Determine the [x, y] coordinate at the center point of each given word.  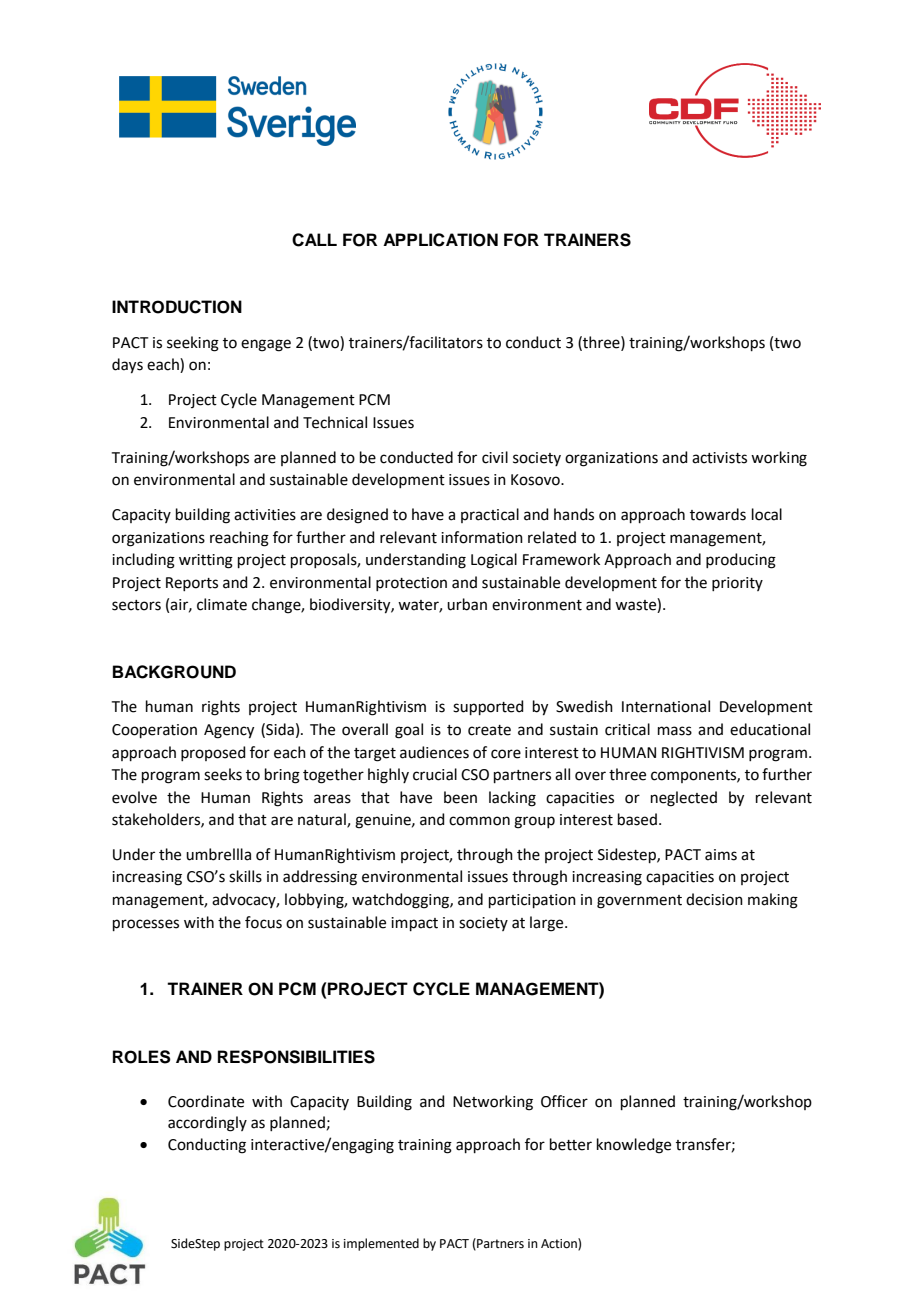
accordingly [207, 1124]
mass [675, 731]
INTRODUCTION [177, 307]
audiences [434, 752]
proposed [213, 753]
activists [719, 458]
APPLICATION [440, 240]
